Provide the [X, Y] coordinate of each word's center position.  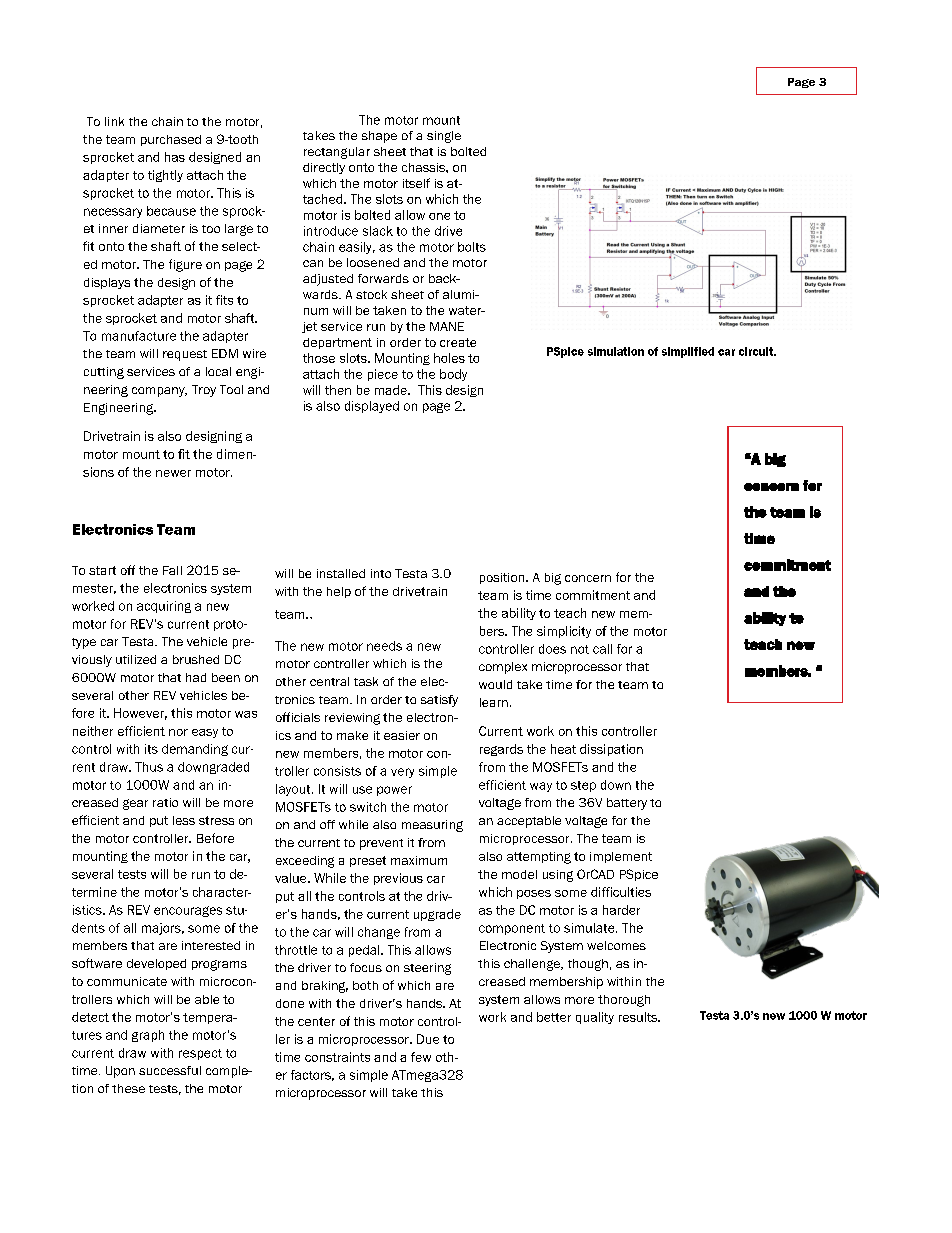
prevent [381, 844]
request [185, 355]
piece [383, 375]
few [421, 1057]
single [444, 137]
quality [595, 1018]
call [602, 649]
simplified [688, 352]
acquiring [164, 607]
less [184, 820]
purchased [171, 140]
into [381, 573]
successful [170, 1070]
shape [379, 137]
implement [621, 857]
